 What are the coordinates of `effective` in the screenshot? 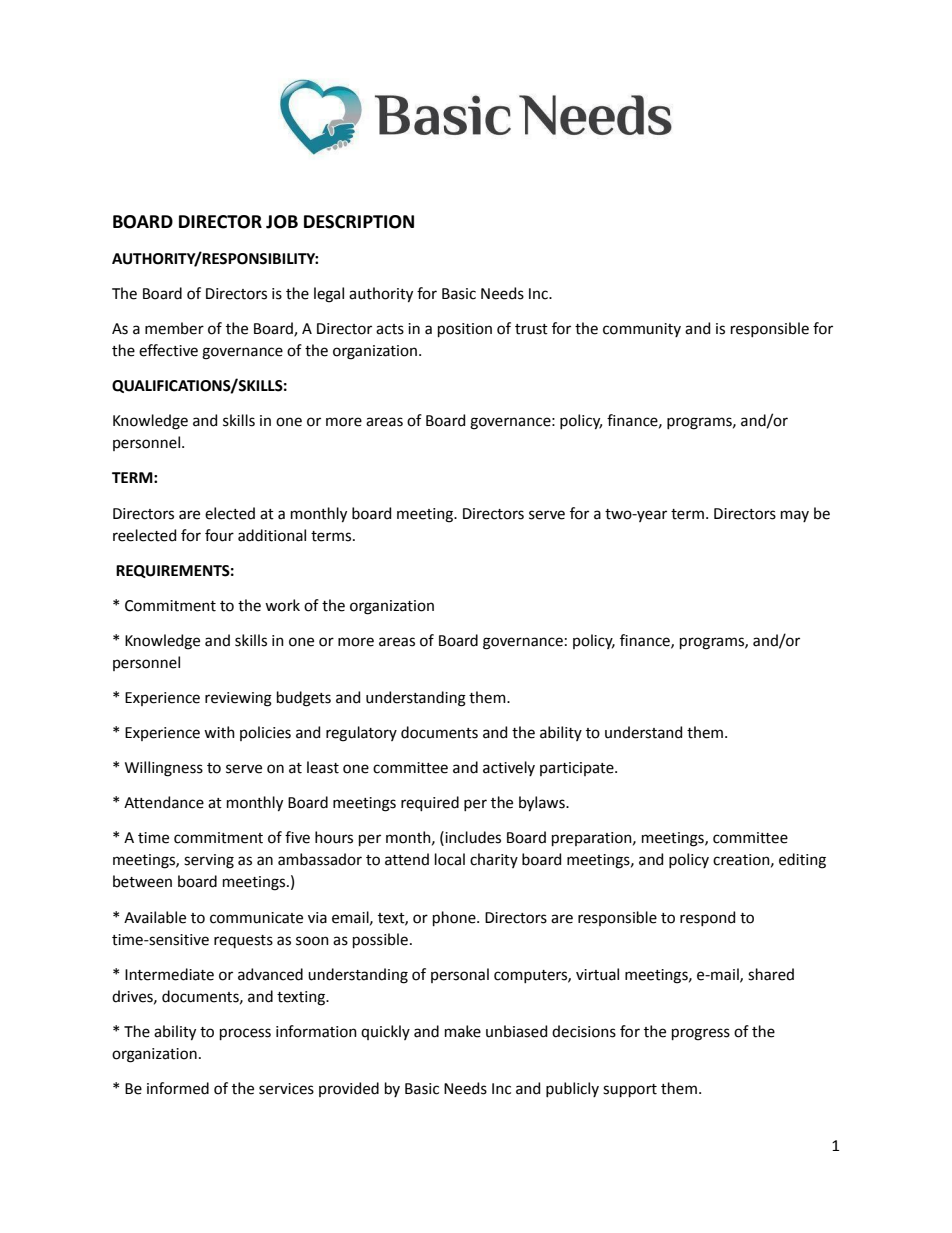 It's located at (168, 350).
